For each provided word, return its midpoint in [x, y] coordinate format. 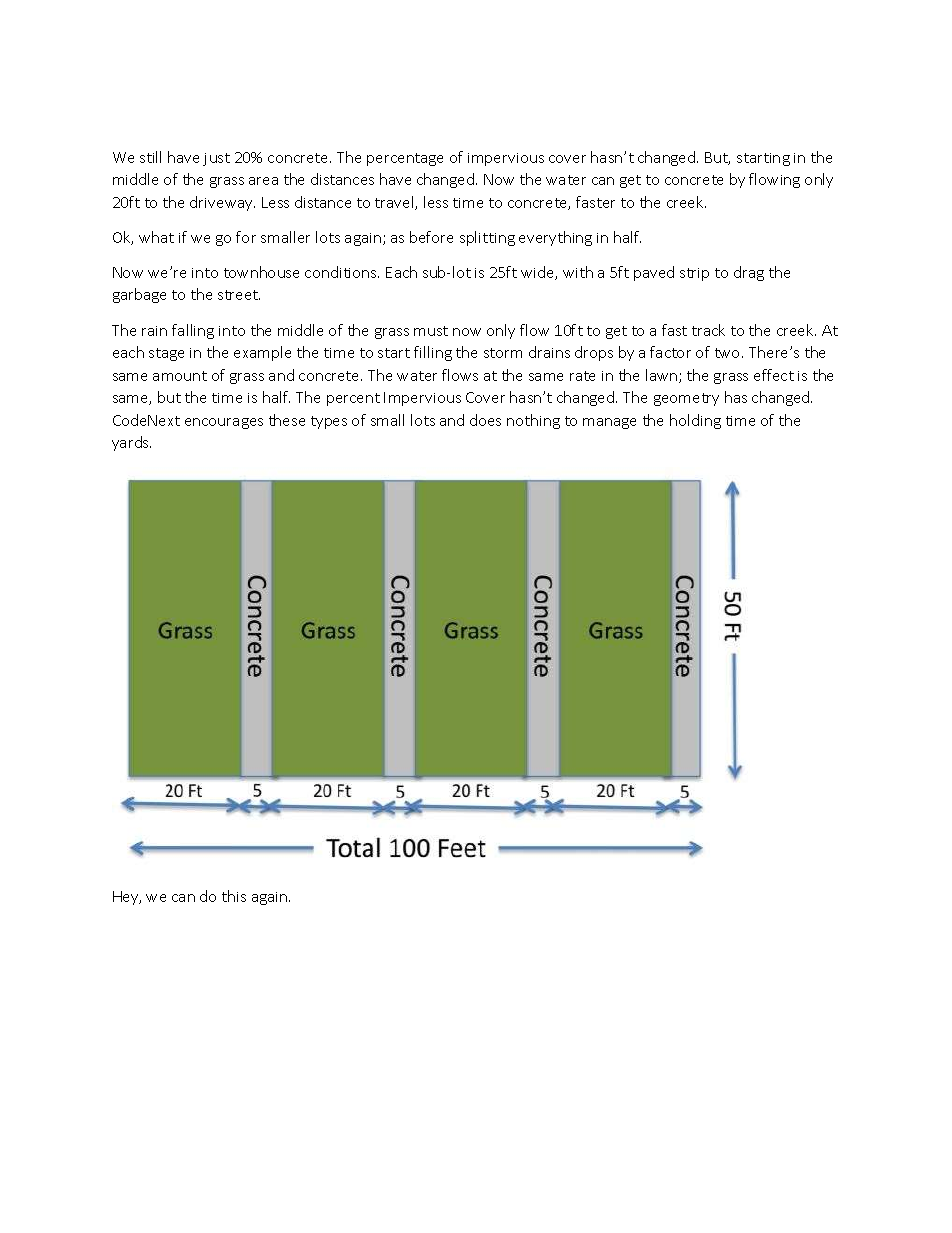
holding [695, 421]
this [234, 896]
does [485, 420]
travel [395, 203]
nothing [533, 421]
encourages [224, 423]
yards [131, 443]
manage [609, 423]
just [216, 159]
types [329, 422]
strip [694, 274]
